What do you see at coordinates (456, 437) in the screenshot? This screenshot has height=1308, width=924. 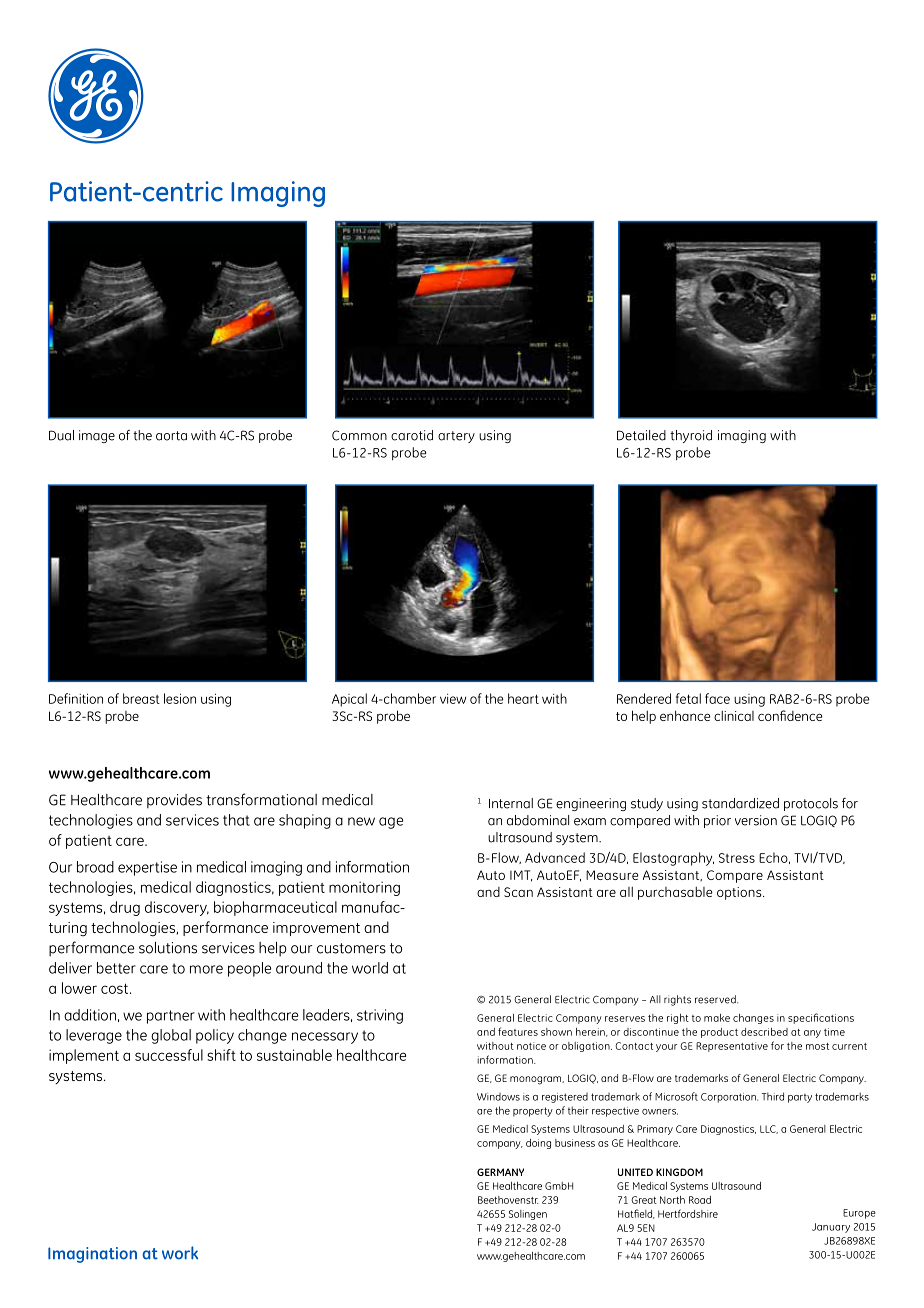 I see `artery` at bounding box center [456, 437].
